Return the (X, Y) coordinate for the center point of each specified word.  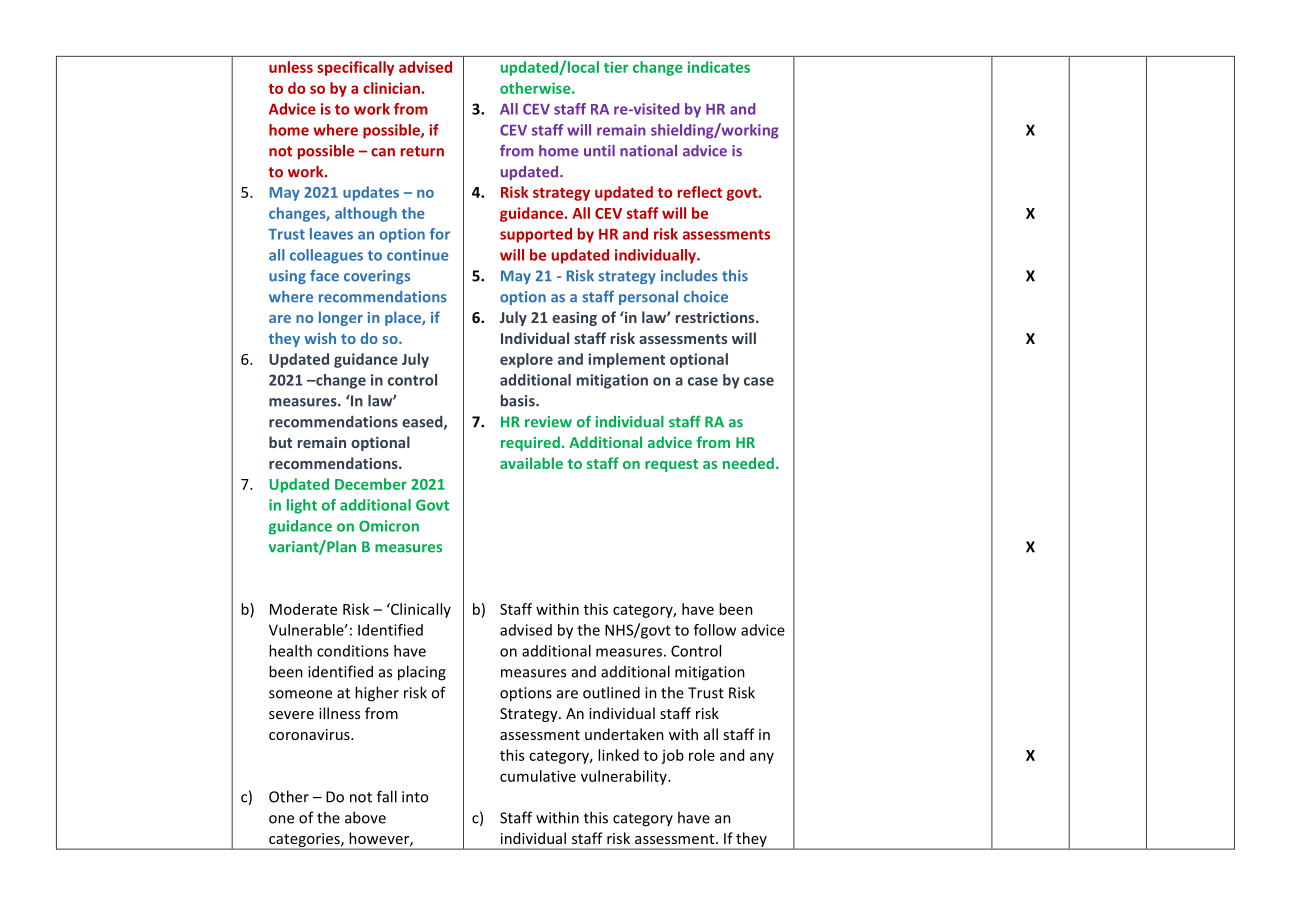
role (702, 755)
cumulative (538, 776)
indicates (718, 67)
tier (616, 67)
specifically (356, 68)
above (365, 817)
